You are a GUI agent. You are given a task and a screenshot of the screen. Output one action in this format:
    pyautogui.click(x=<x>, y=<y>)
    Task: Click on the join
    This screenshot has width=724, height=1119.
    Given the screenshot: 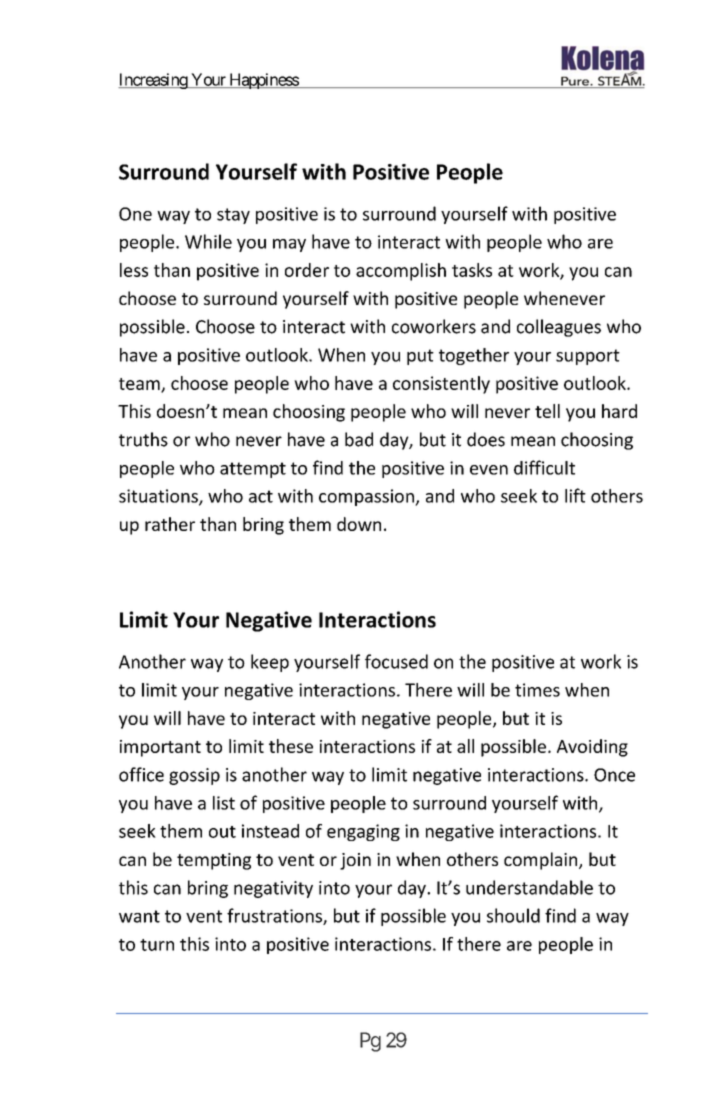 What is the action you would take?
    pyautogui.click(x=355, y=861)
